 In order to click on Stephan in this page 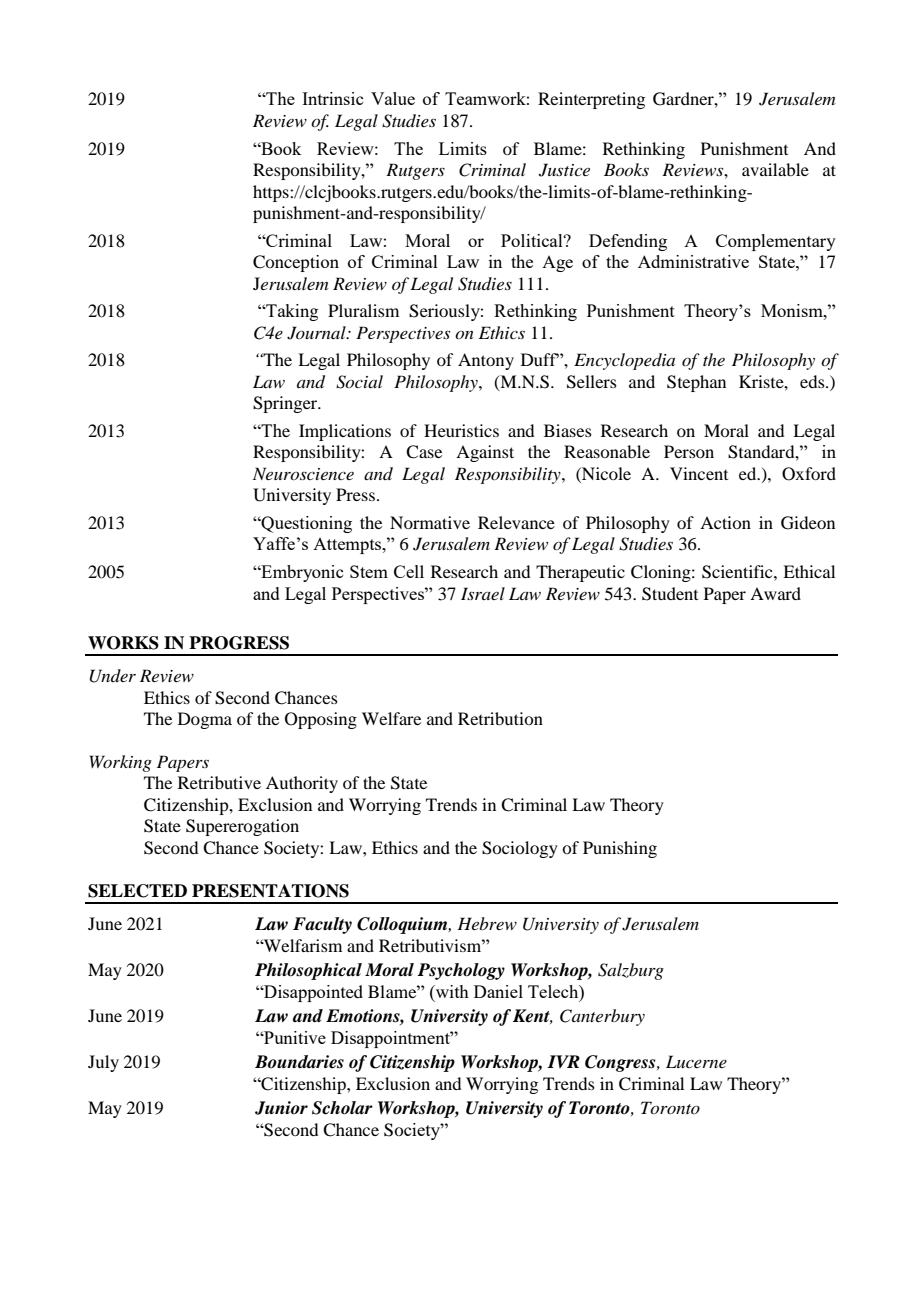, I will do `click(696, 383)`.
